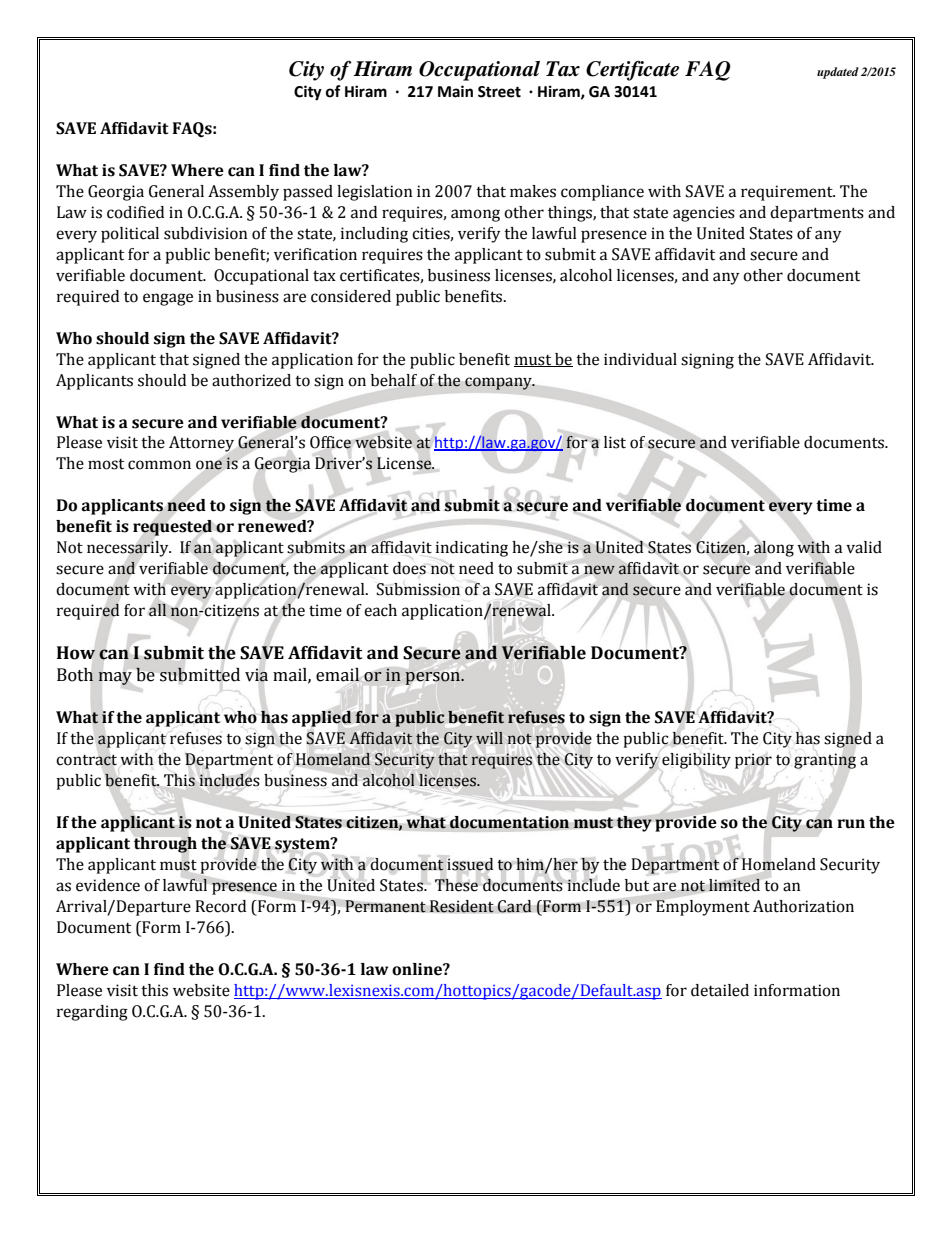 The image size is (952, 1233). I want to click on along, so click(774, 549).
